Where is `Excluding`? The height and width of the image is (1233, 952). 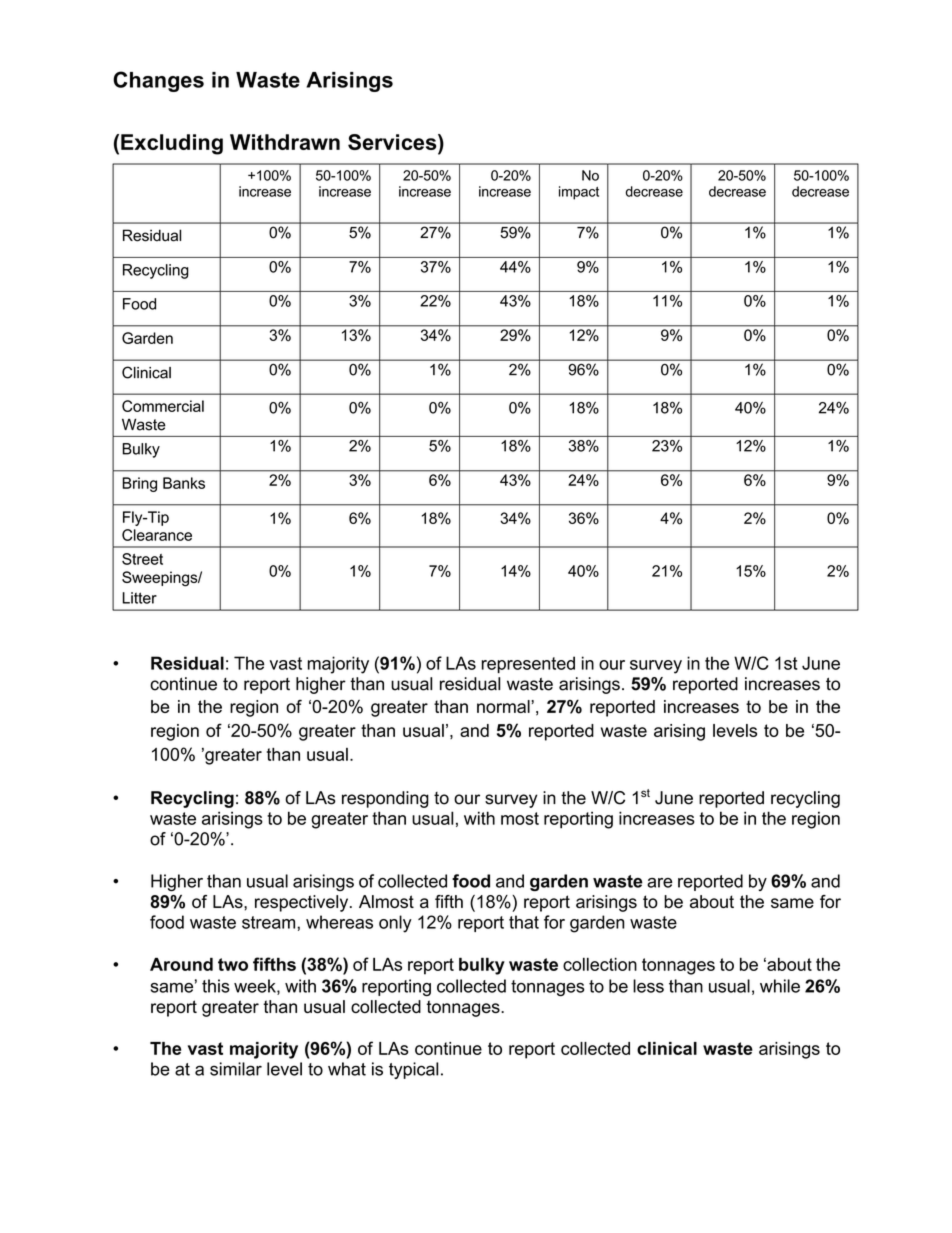
Excluding is located at coordinates (172, 144).
